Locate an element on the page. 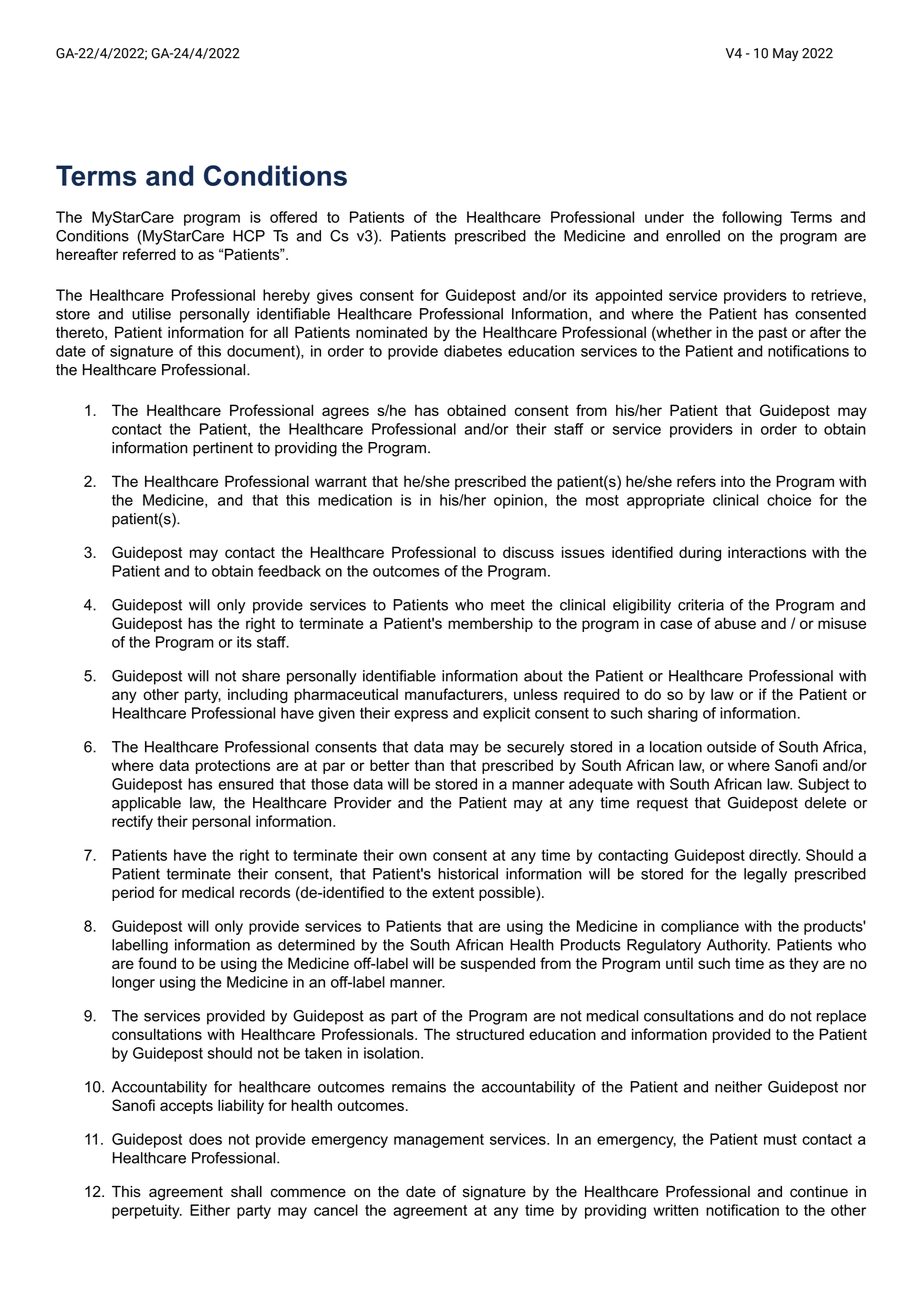 Image resolution: width=924 pixels, height=1307 pixels. diabetes is located at coordinates (473, 351).
